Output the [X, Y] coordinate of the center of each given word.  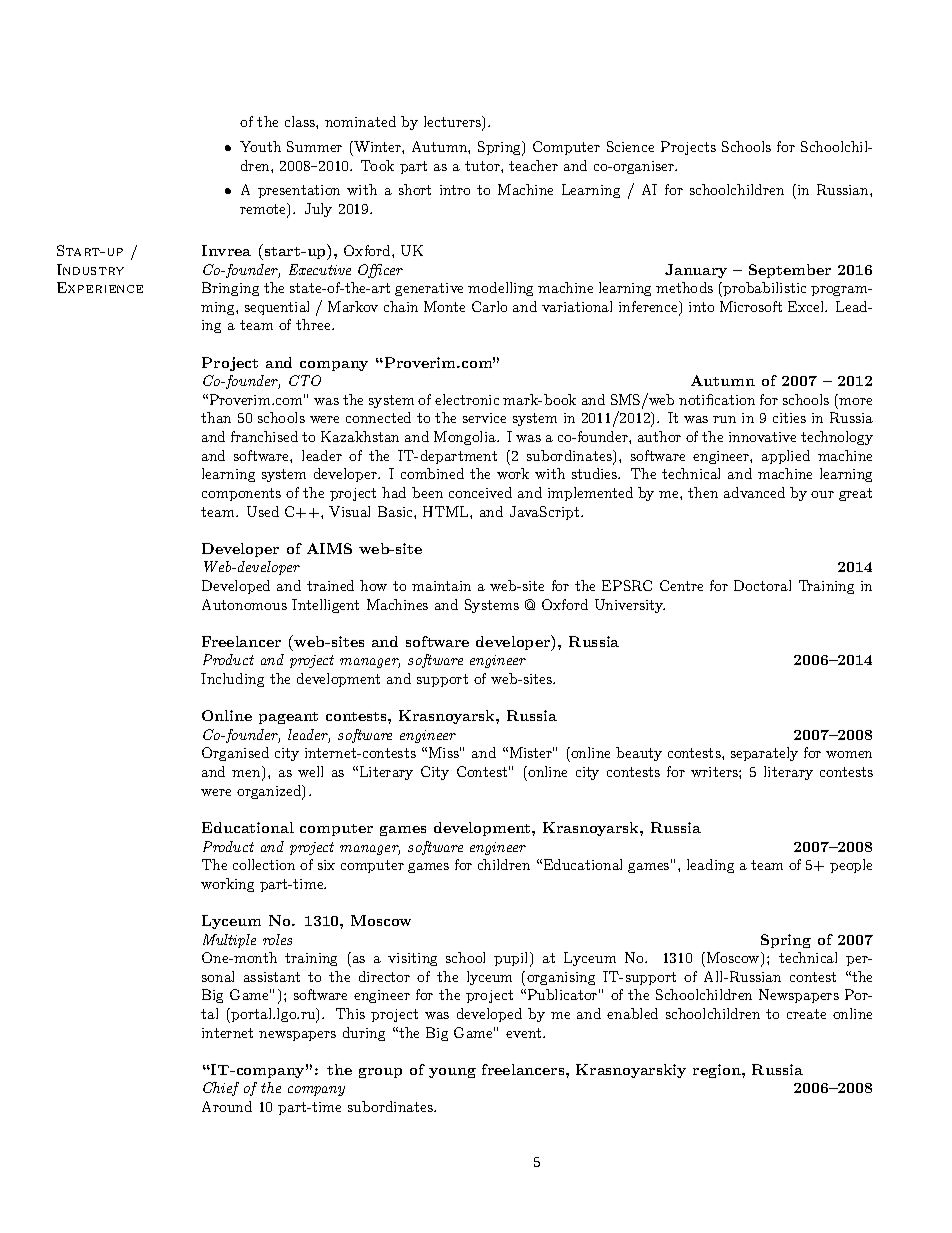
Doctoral [762, 585]
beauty [639, 754]
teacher [533, 165]
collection [264, 864]
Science [630, 146]
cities [789, 418]
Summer [314, 146]
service [484, 418]
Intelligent [325, 606]
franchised [264, 436]
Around [227, 1106]
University [630, 606]
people [851, 866]
